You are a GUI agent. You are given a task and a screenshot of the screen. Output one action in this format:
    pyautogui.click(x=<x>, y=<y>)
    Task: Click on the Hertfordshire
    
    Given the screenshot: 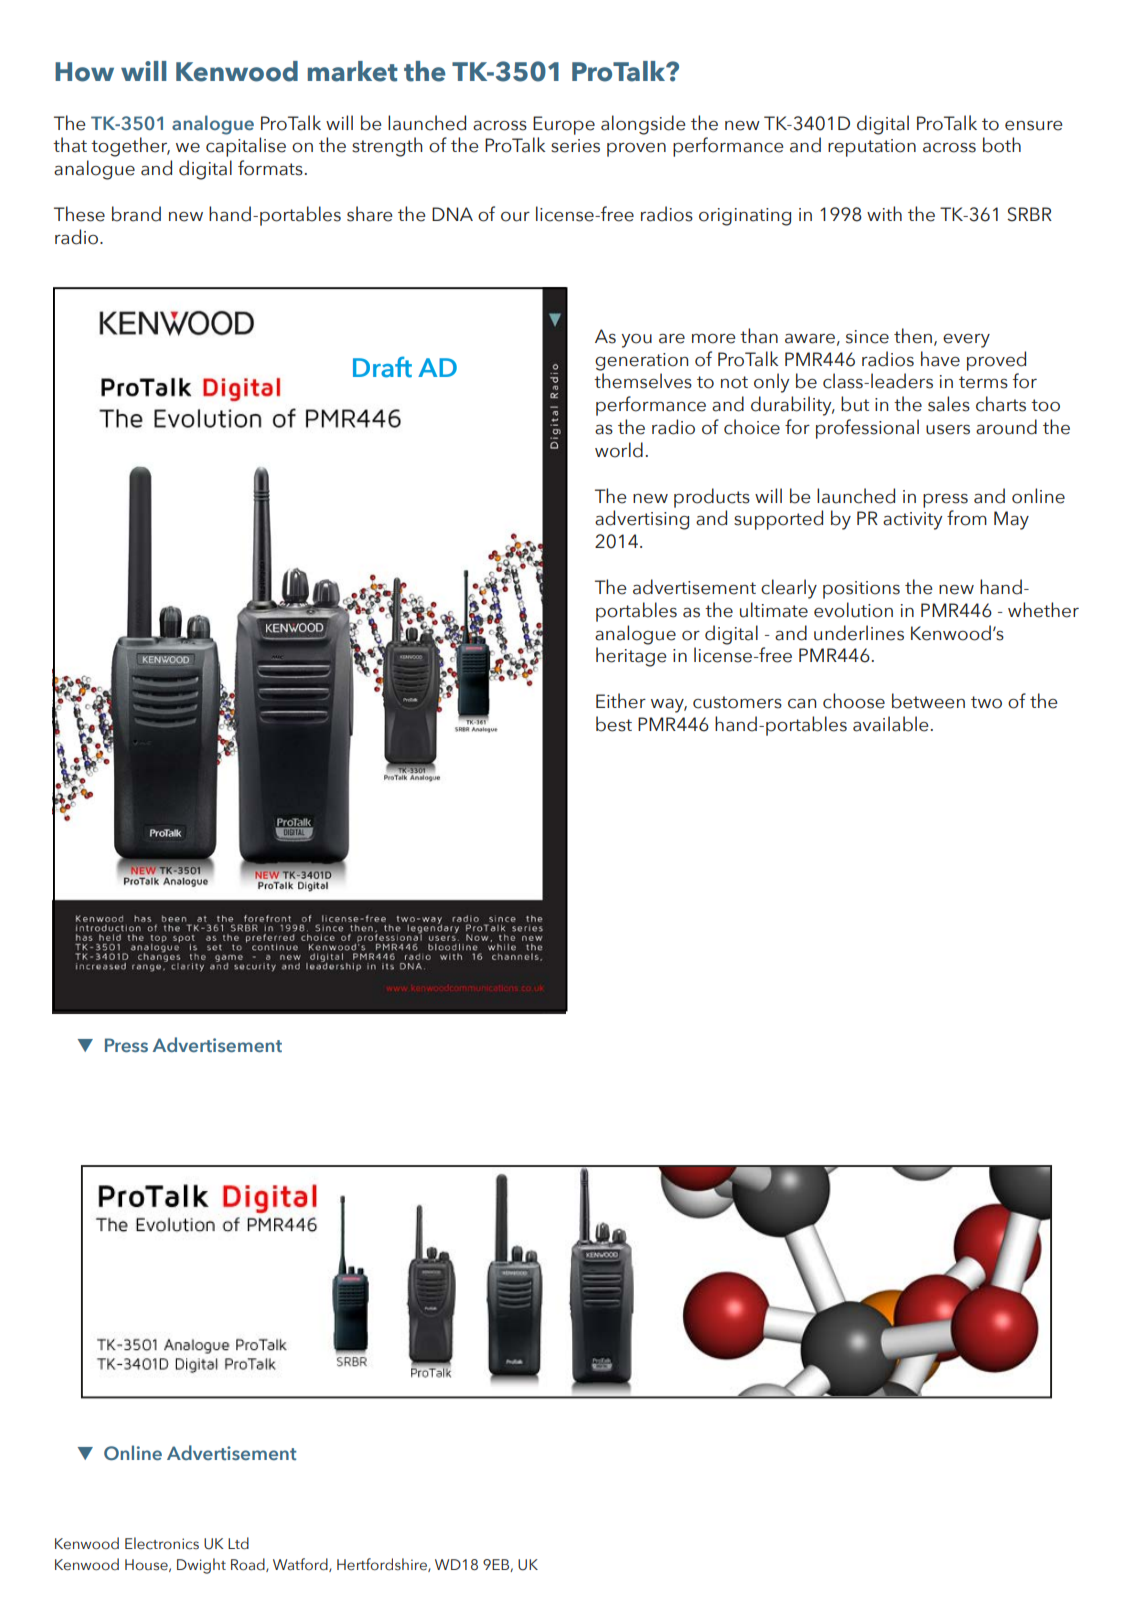 What is the action you would take?
    pyautogui.click(x=383, y=1565)
